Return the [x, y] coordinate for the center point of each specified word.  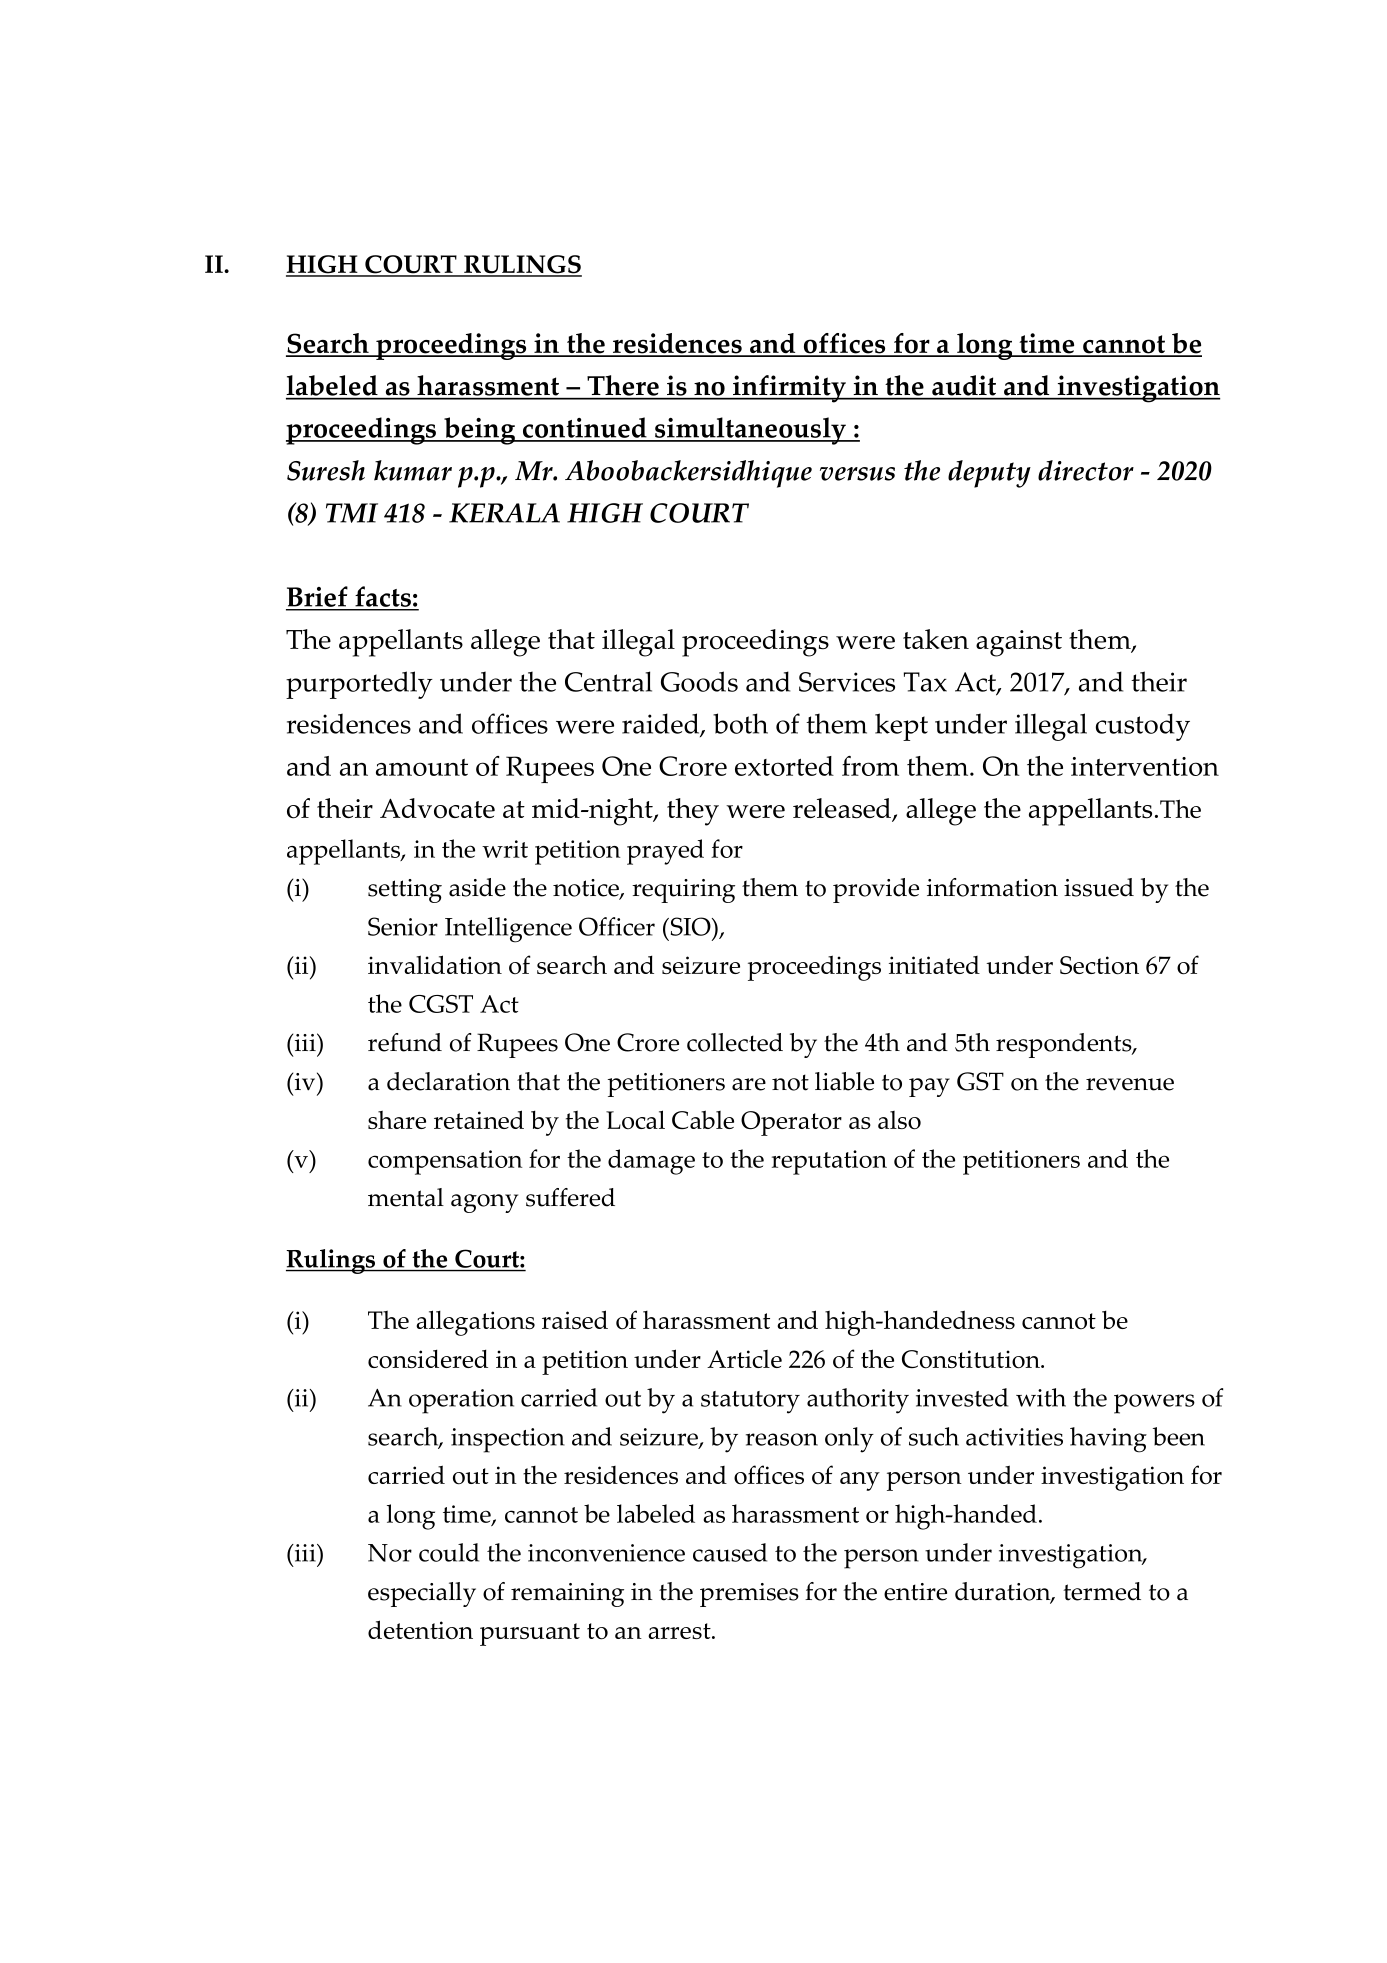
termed [1102, 1591]
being [479, 431]
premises [749, 1595]
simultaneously [750, 431]
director [1086, 470]
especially [422, 1594]
